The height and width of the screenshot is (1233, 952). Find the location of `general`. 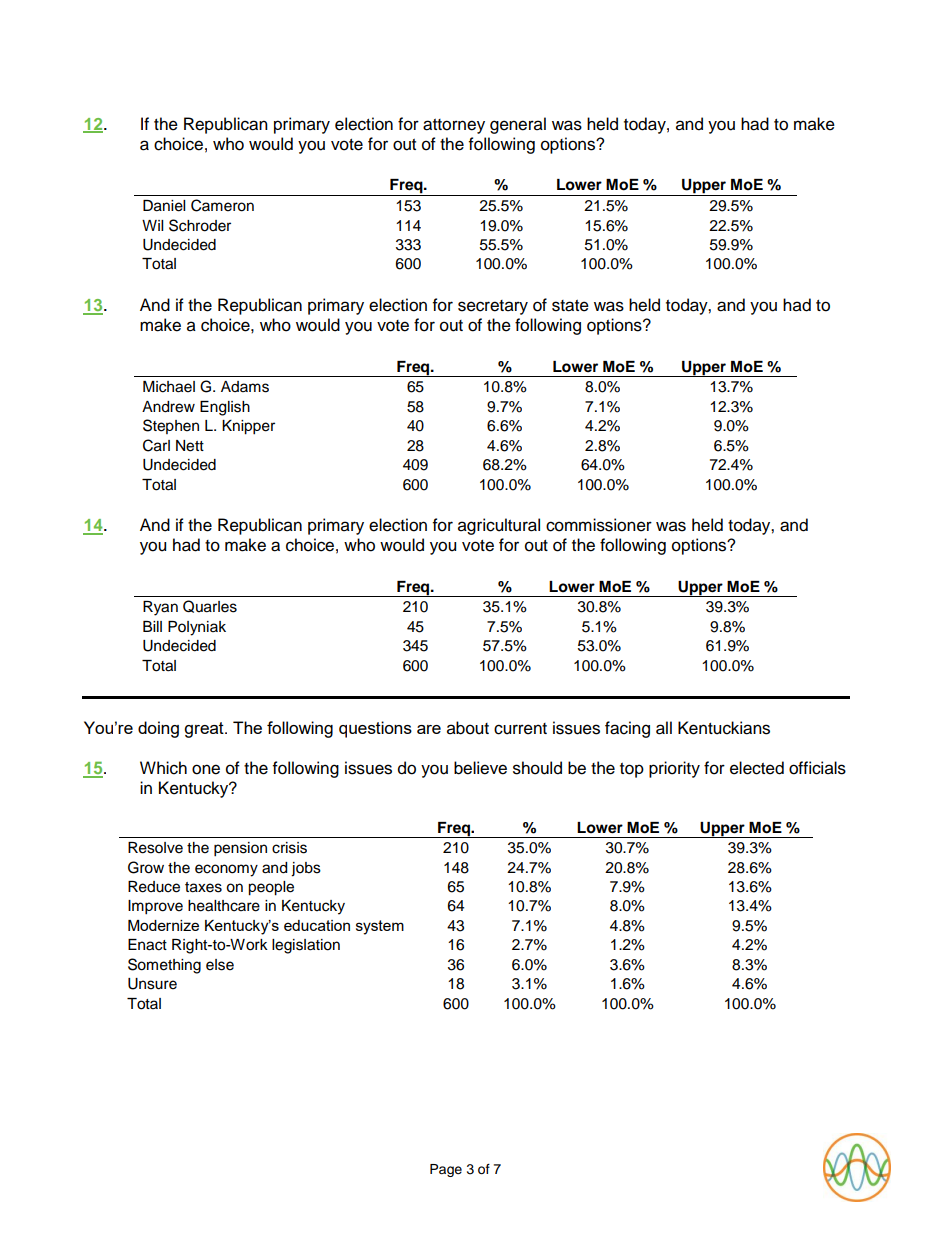

general is located at coordinates (518, 125).
